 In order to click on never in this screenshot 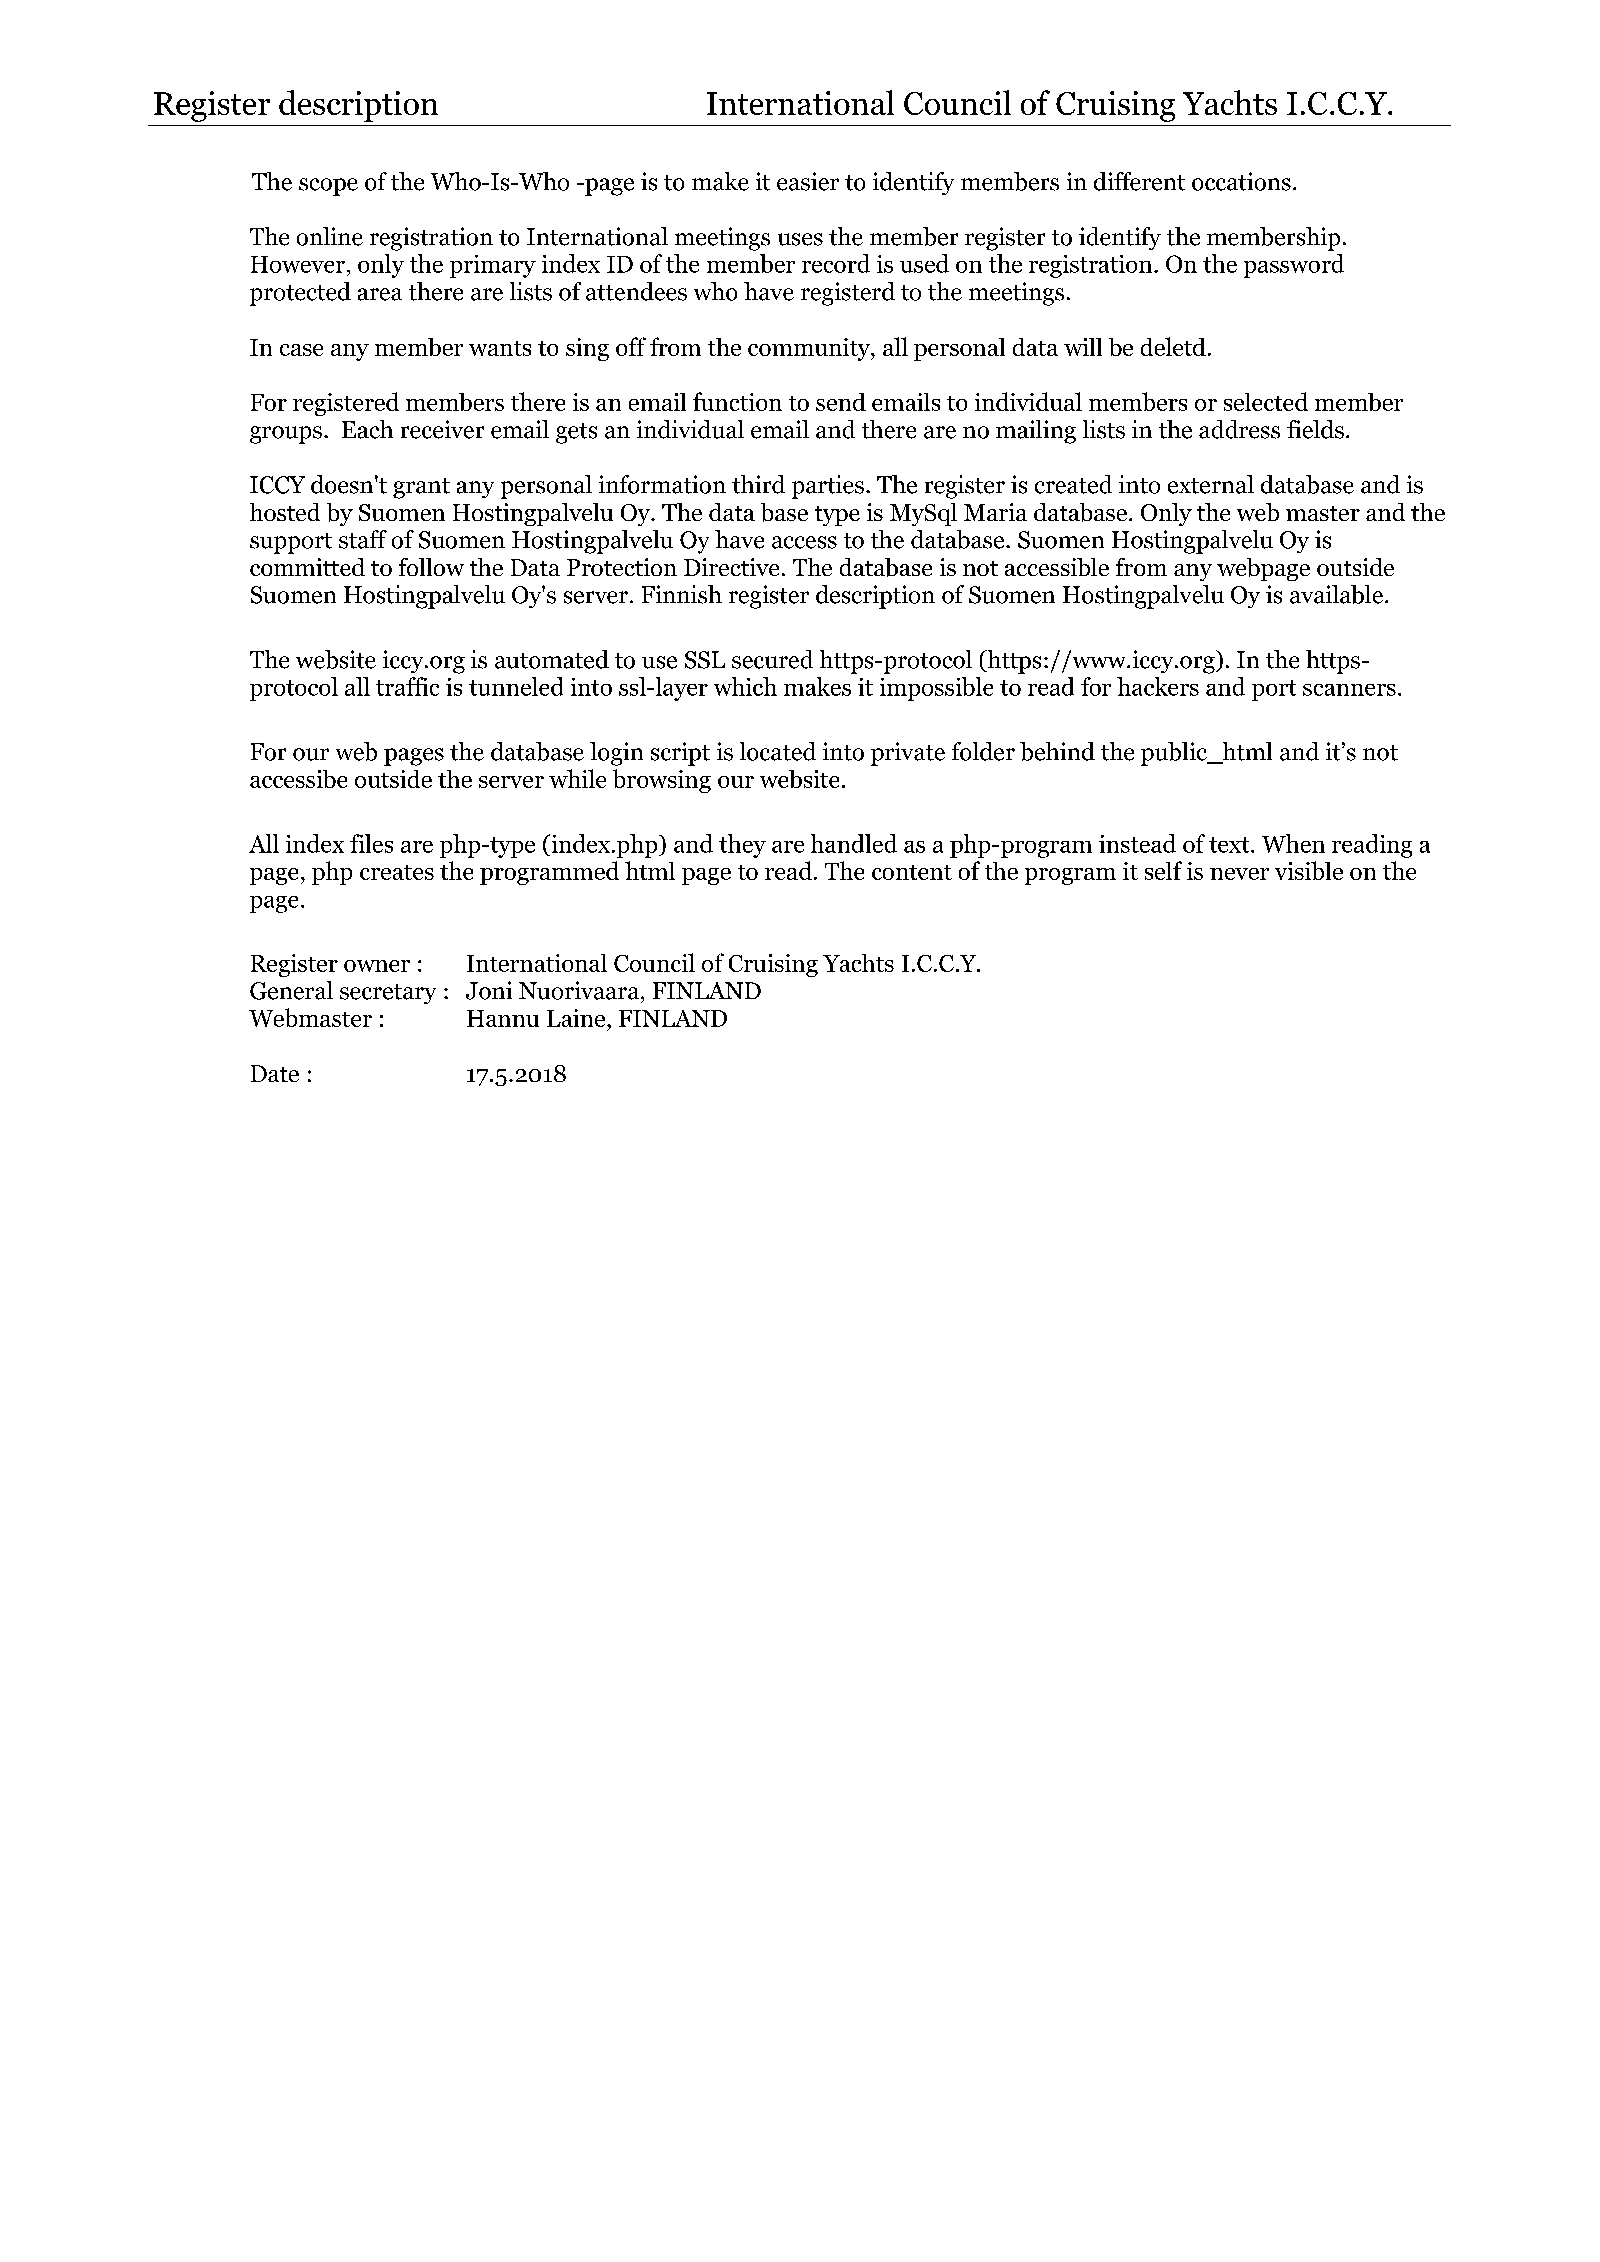, I will do `click(1239, 874)`.
